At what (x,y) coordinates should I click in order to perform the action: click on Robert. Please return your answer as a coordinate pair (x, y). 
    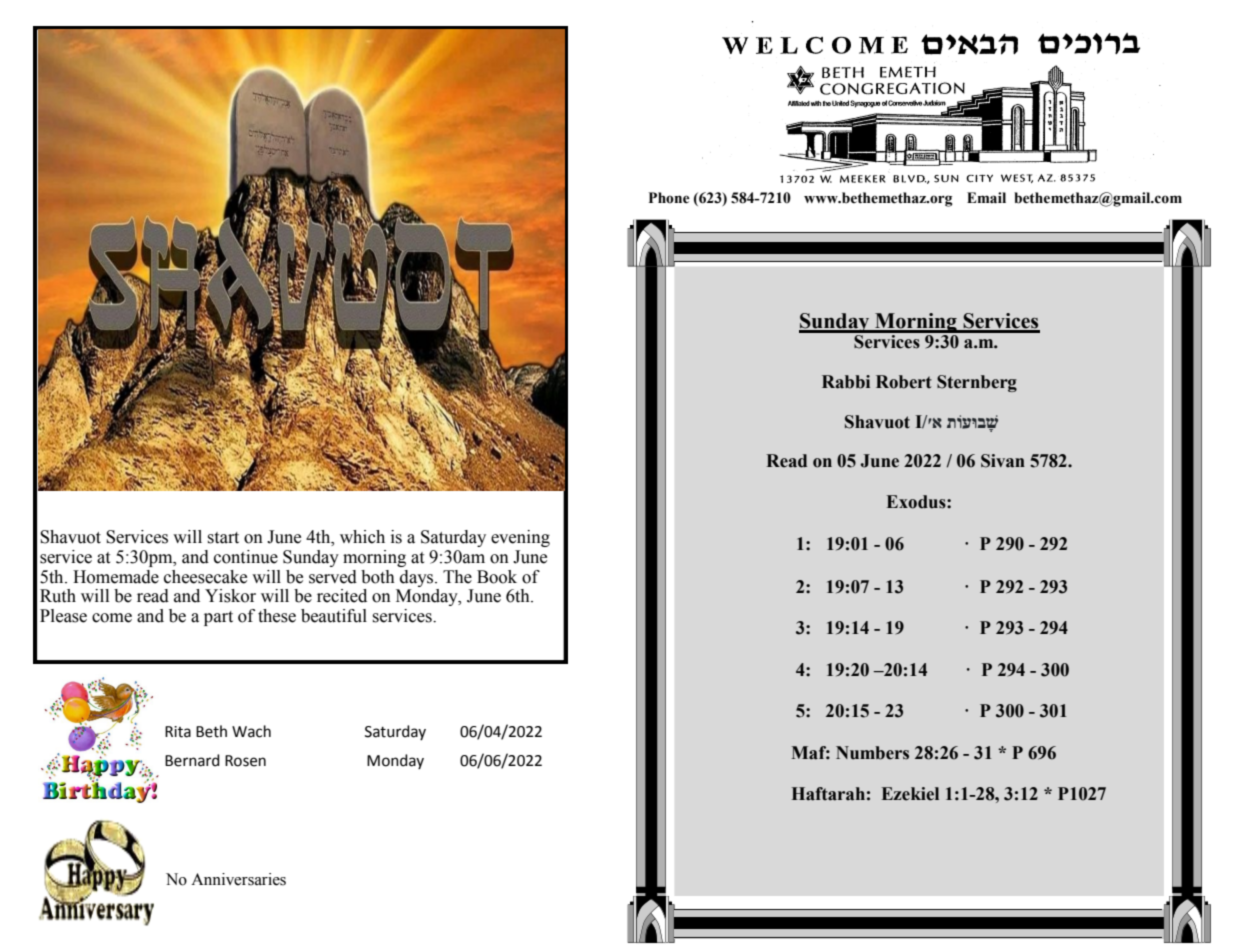
    Looking at the image, I should click on (904, 382).
